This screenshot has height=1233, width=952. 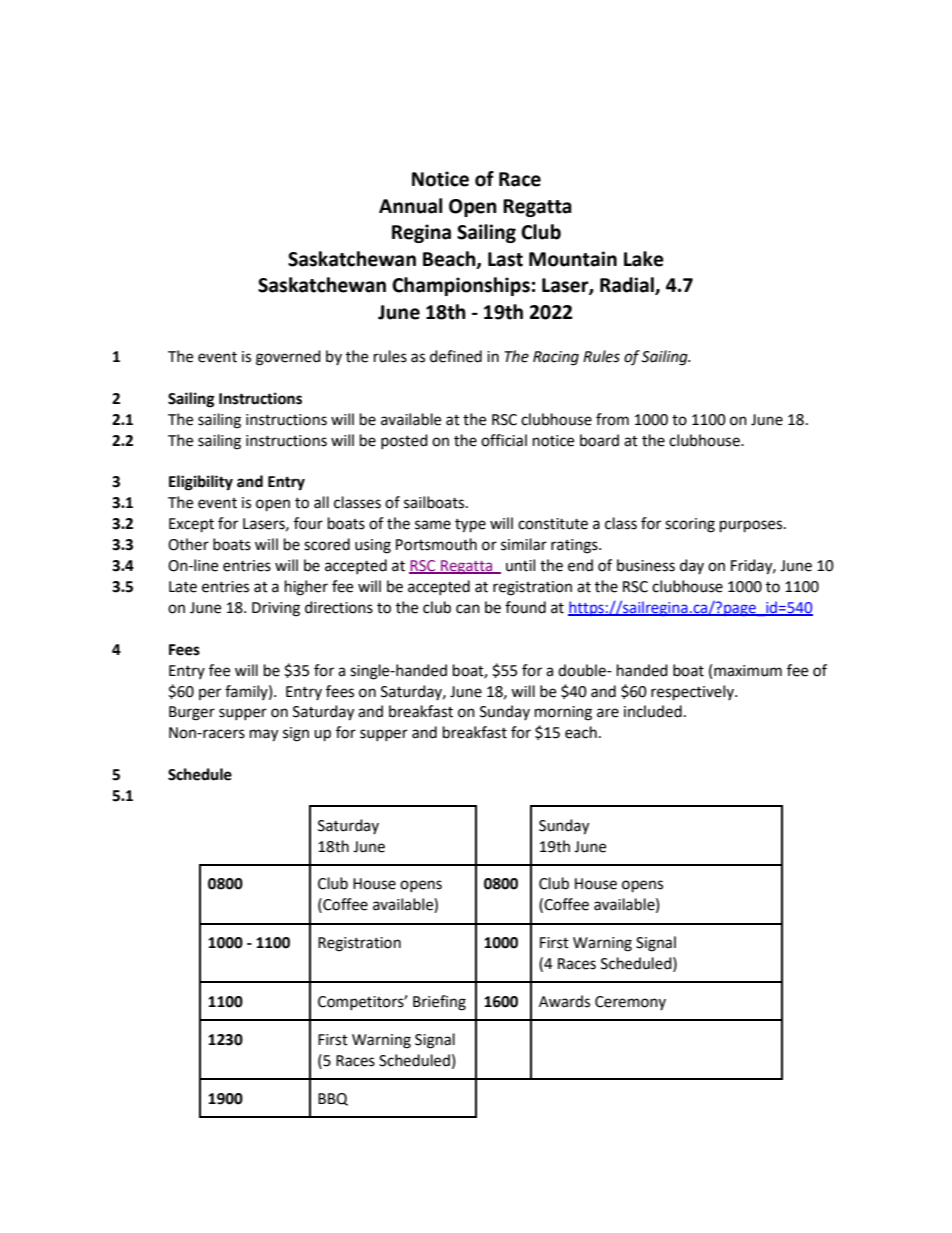 I want to click on respectively, so click(x=693, y=693).
